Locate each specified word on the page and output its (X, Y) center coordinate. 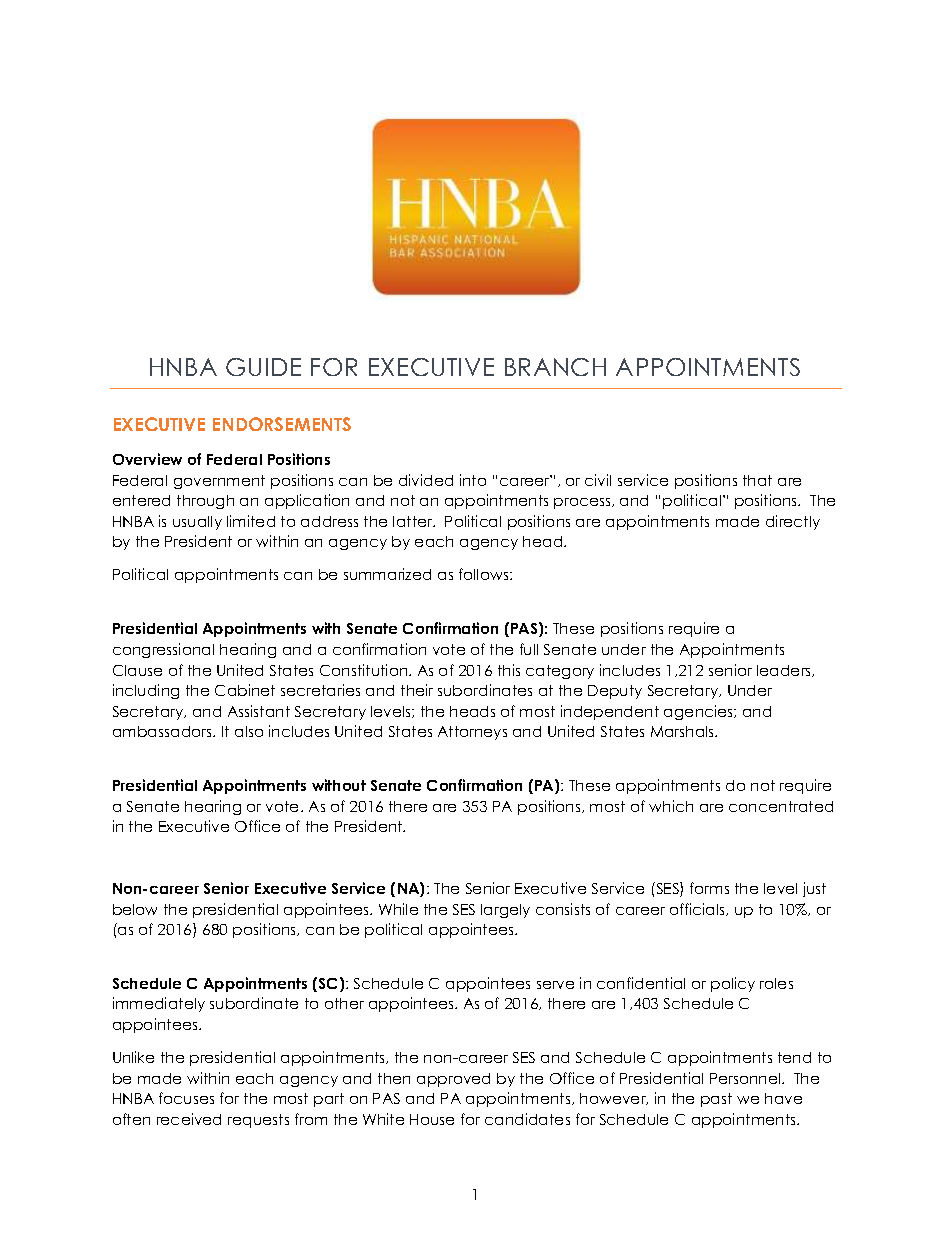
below (135, 909)
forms (709, 888)
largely (505, 911)
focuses (186, 1098)
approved (453, 1080)
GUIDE (263, 367)
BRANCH (555, 367)
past (716, 1100)
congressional (163, 650)
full (529, 649)
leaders (785, 671)
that (757, 480)
